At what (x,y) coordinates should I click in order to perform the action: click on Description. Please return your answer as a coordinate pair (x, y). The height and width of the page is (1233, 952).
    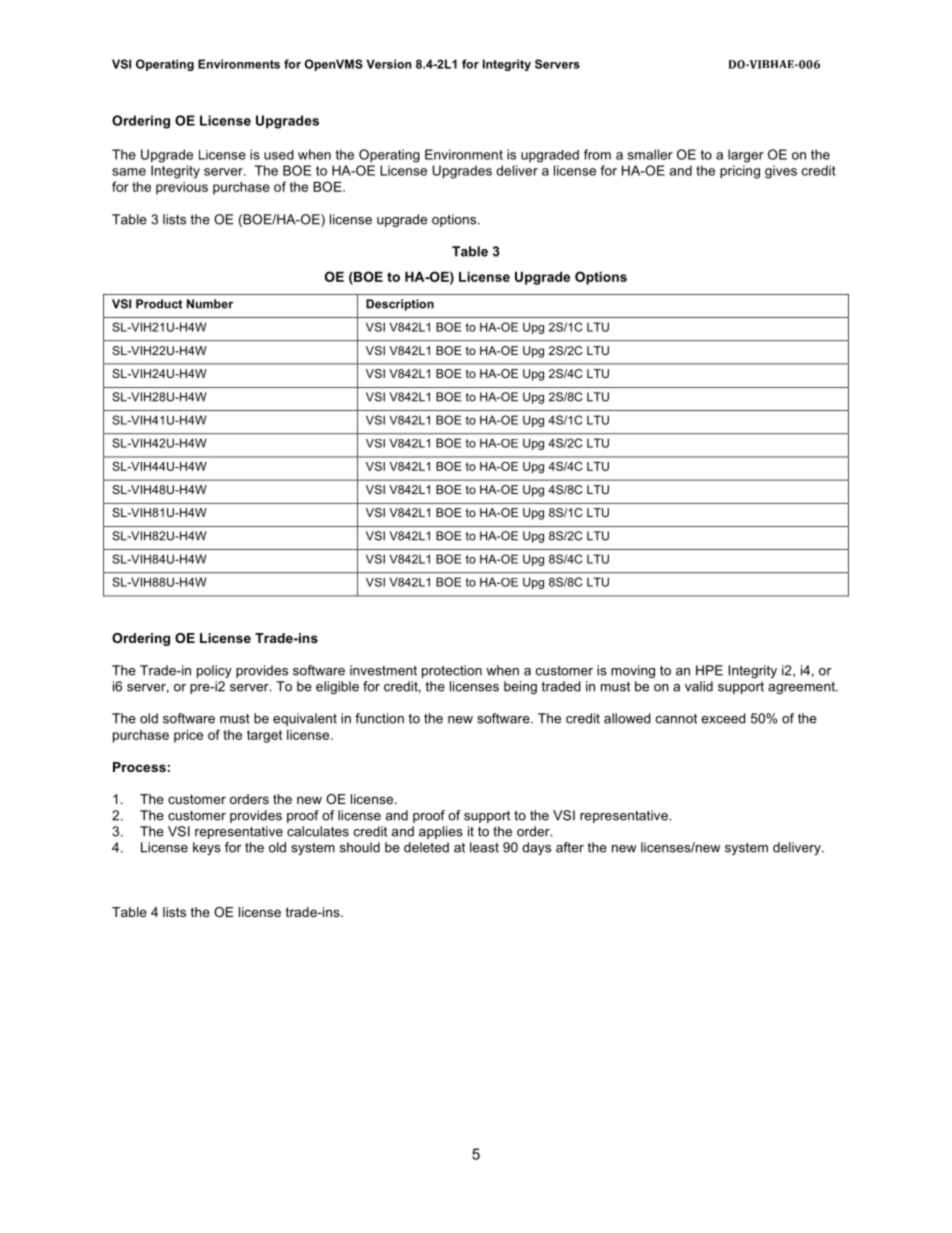
    Looking at the image, I should click on (400, 305).
